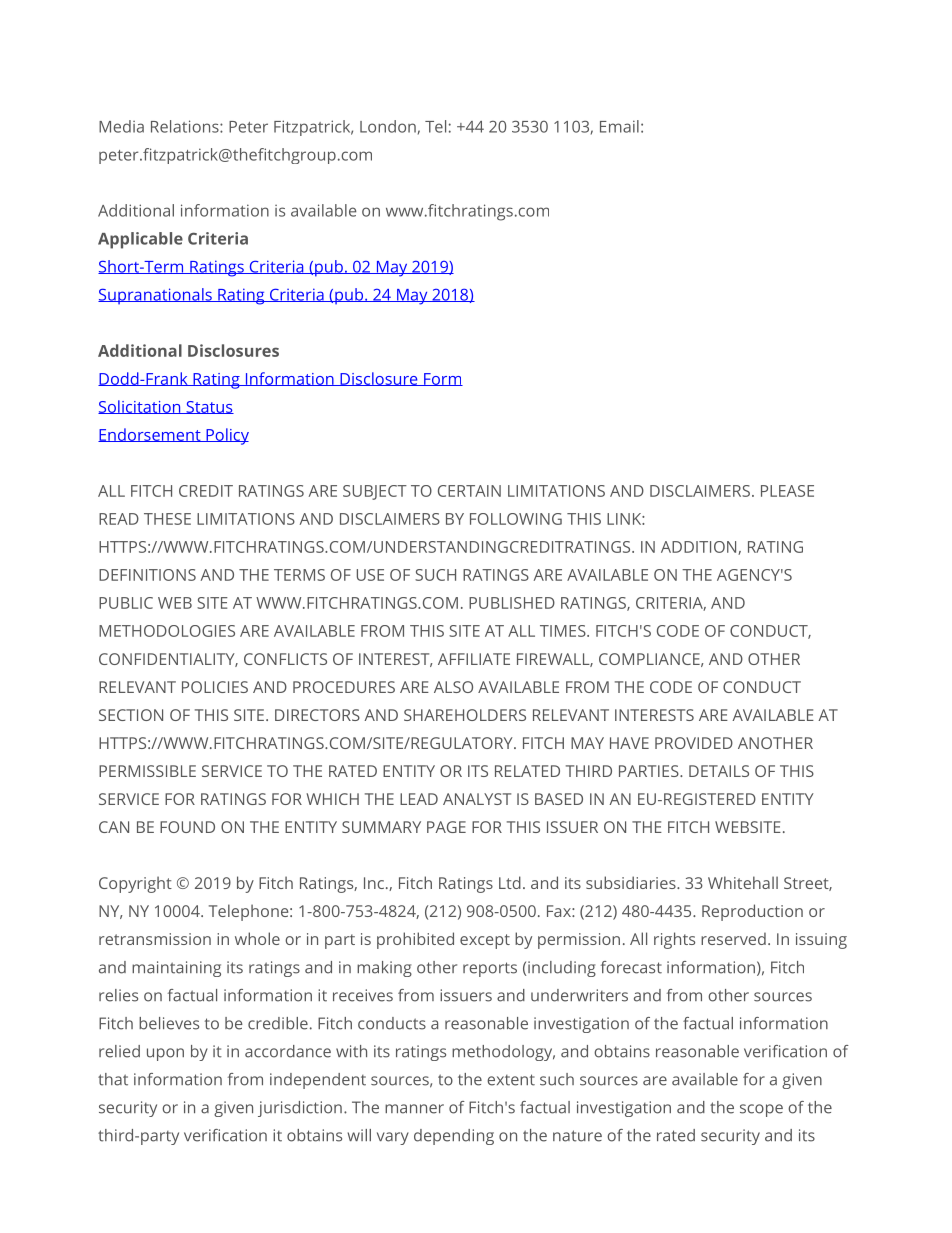  What do you see at coordinates (454, 1137) in the screenshot?
I see `depending` at bounding box center [454, 1137].
